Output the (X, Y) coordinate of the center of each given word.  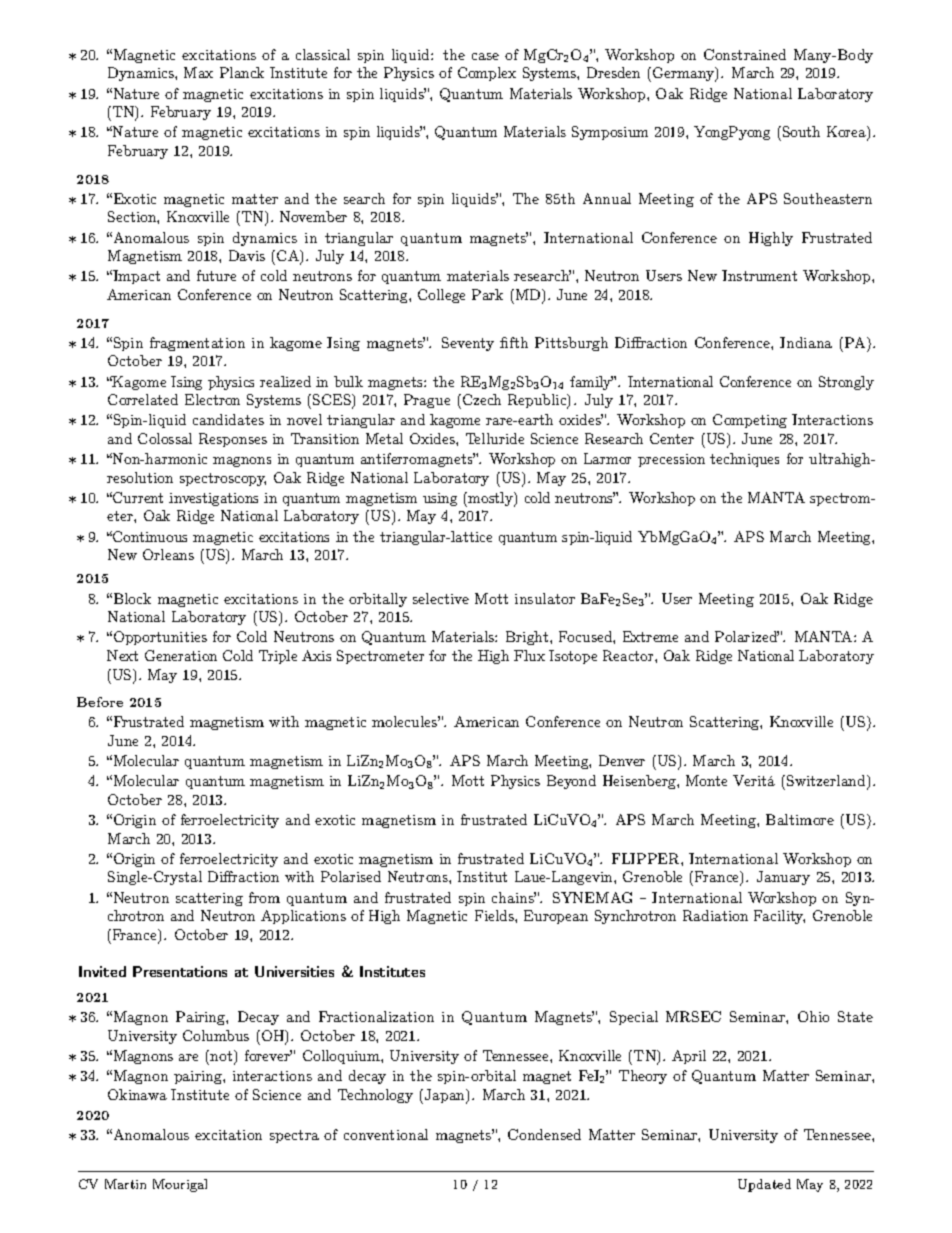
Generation (181, 655)
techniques (744, 460)
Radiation (715, 915)
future (216, 275)
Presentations (180, 971)
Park (487, 294)
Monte (706, 780)
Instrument (759, 275)
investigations (213, 499)
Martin (125, 1184)
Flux (529, 655)
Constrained (745, 54)
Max (198, 72)
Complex (487, 74)
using (440, 499)
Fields (495, 915)
